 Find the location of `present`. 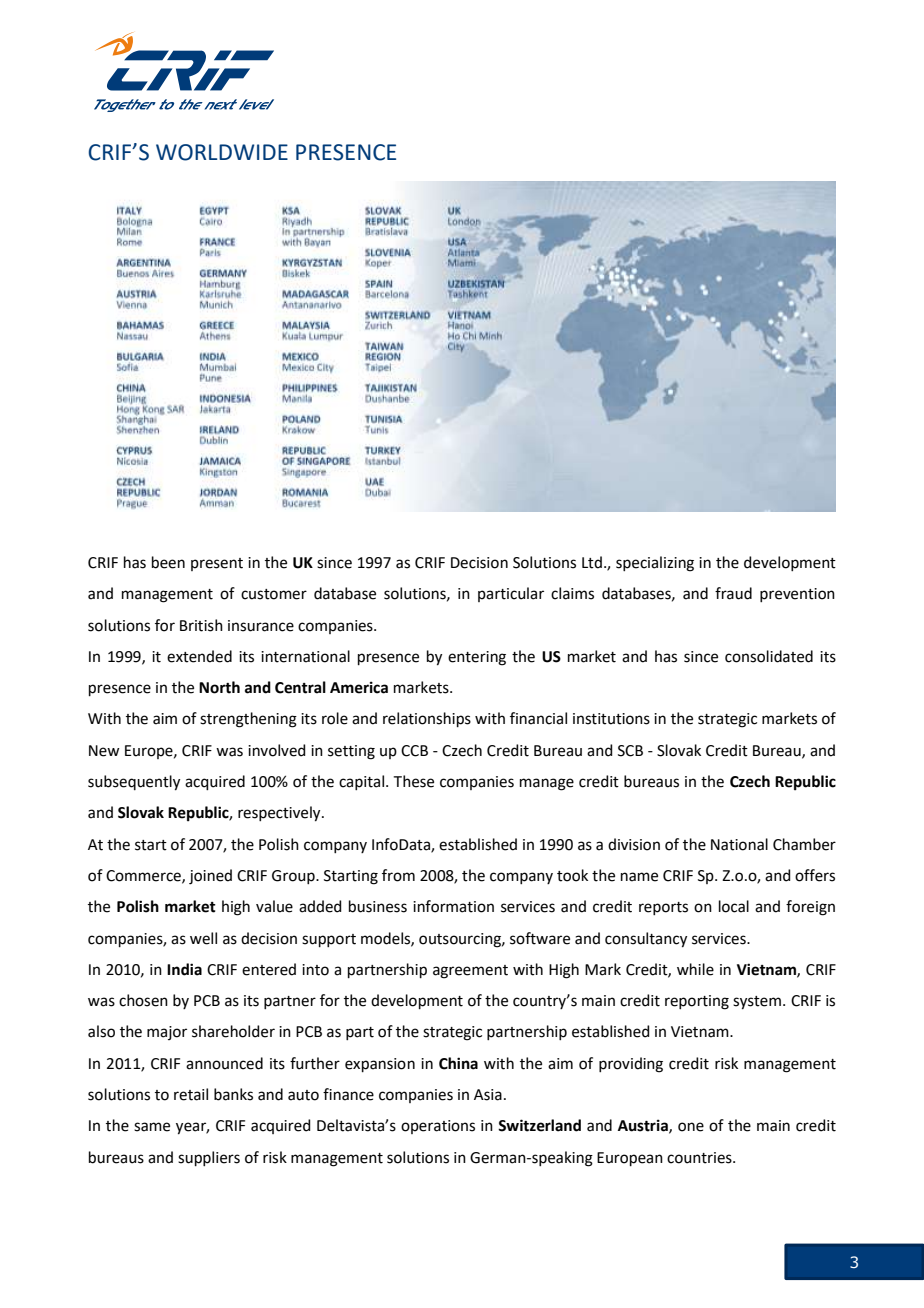

present is located at coordinates (217, 564).
